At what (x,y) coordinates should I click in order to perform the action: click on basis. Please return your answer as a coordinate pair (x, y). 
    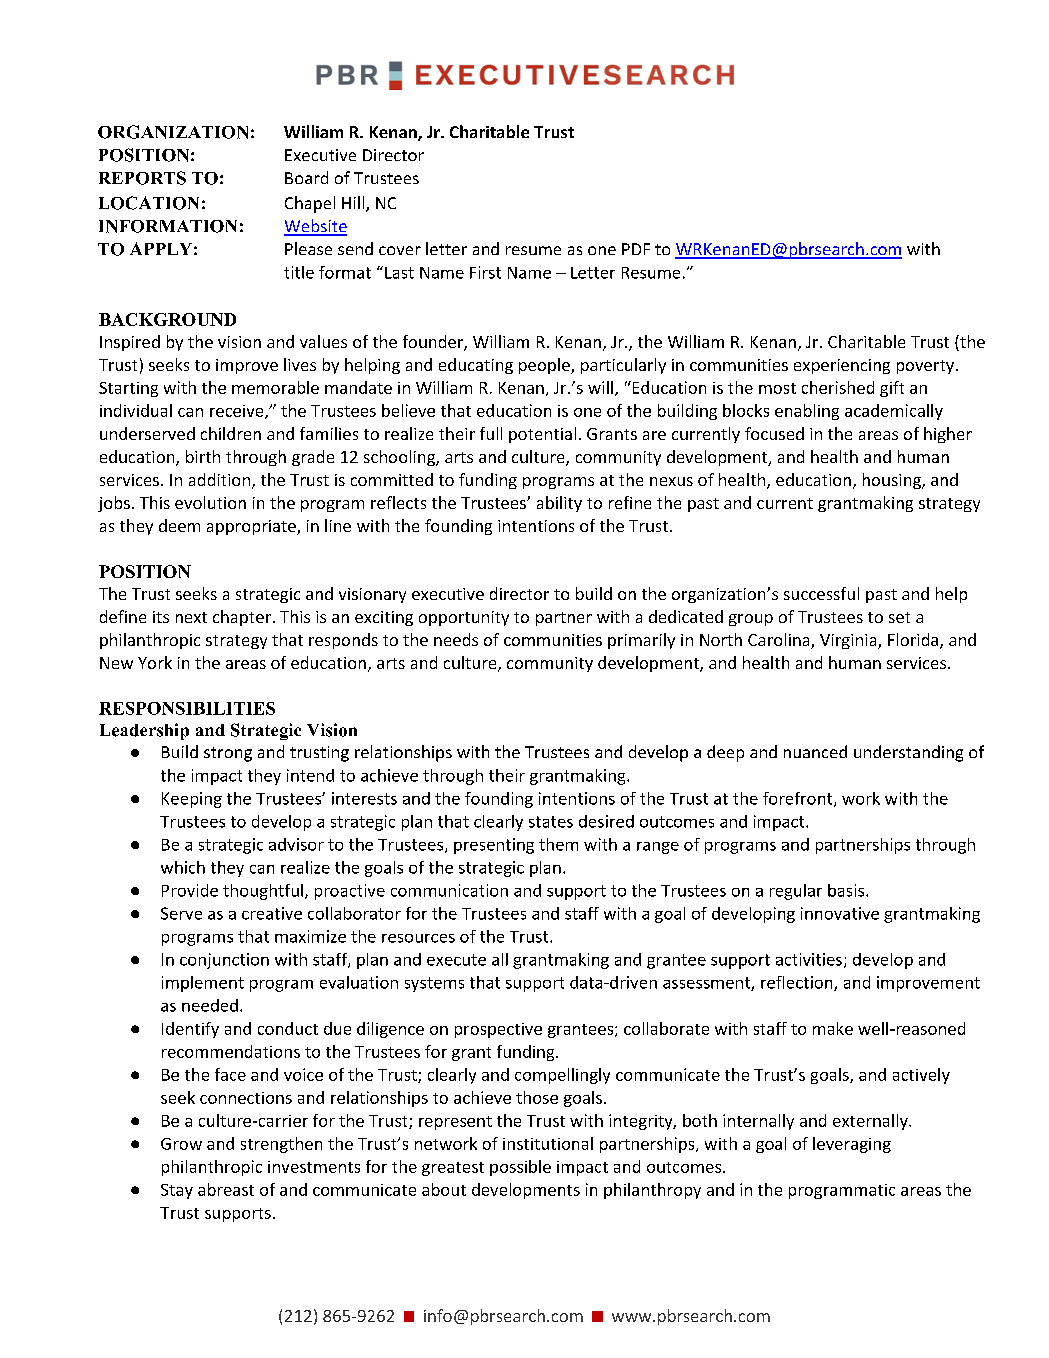
    Looking at the image, I should click on (847, 890).
